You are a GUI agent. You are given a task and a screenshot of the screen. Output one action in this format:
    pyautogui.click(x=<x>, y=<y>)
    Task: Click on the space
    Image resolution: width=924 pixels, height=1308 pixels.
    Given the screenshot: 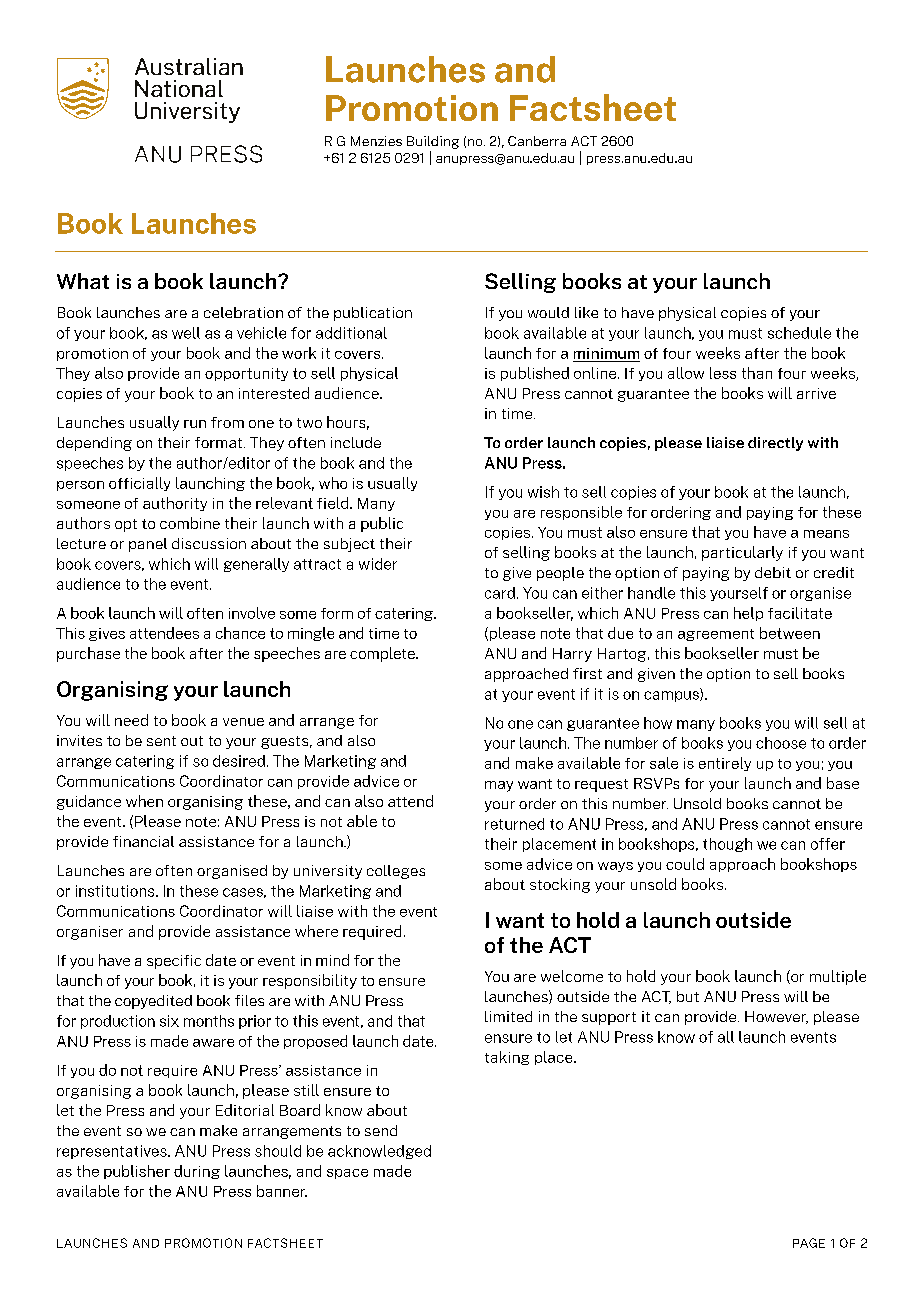 What is the action you would take?
    pyautogui.click(x=347, y=1174)
